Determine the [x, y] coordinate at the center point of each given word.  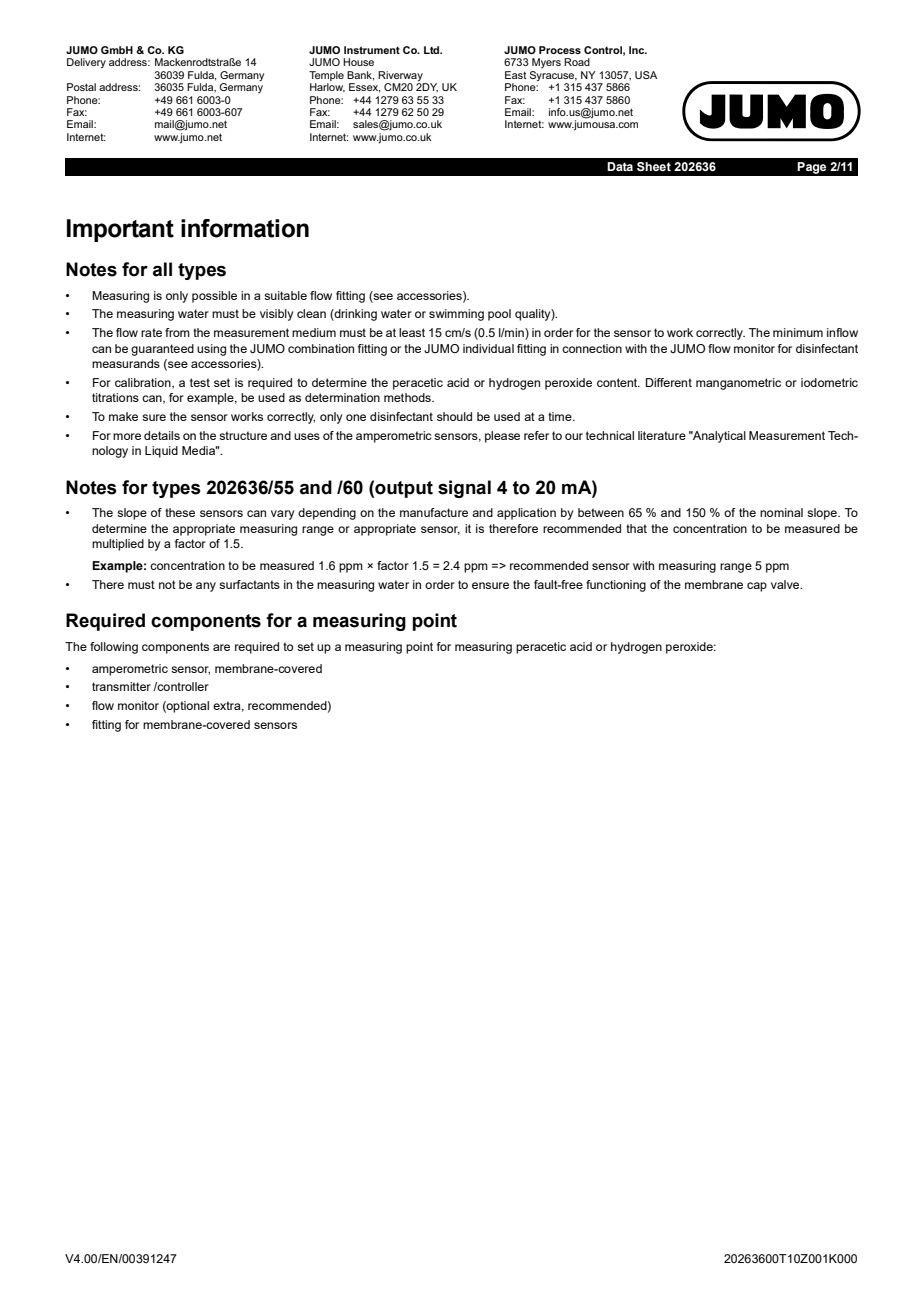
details [162, 435]
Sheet [654, 166]
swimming [456, 315]
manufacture [434, 512]
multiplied [118, 545]
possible [214, 297]
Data [620, 166]
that [636, 528]
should [454, 416]
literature [662, 435]
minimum [798, 332]
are [221, 647]
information [245, 228]
